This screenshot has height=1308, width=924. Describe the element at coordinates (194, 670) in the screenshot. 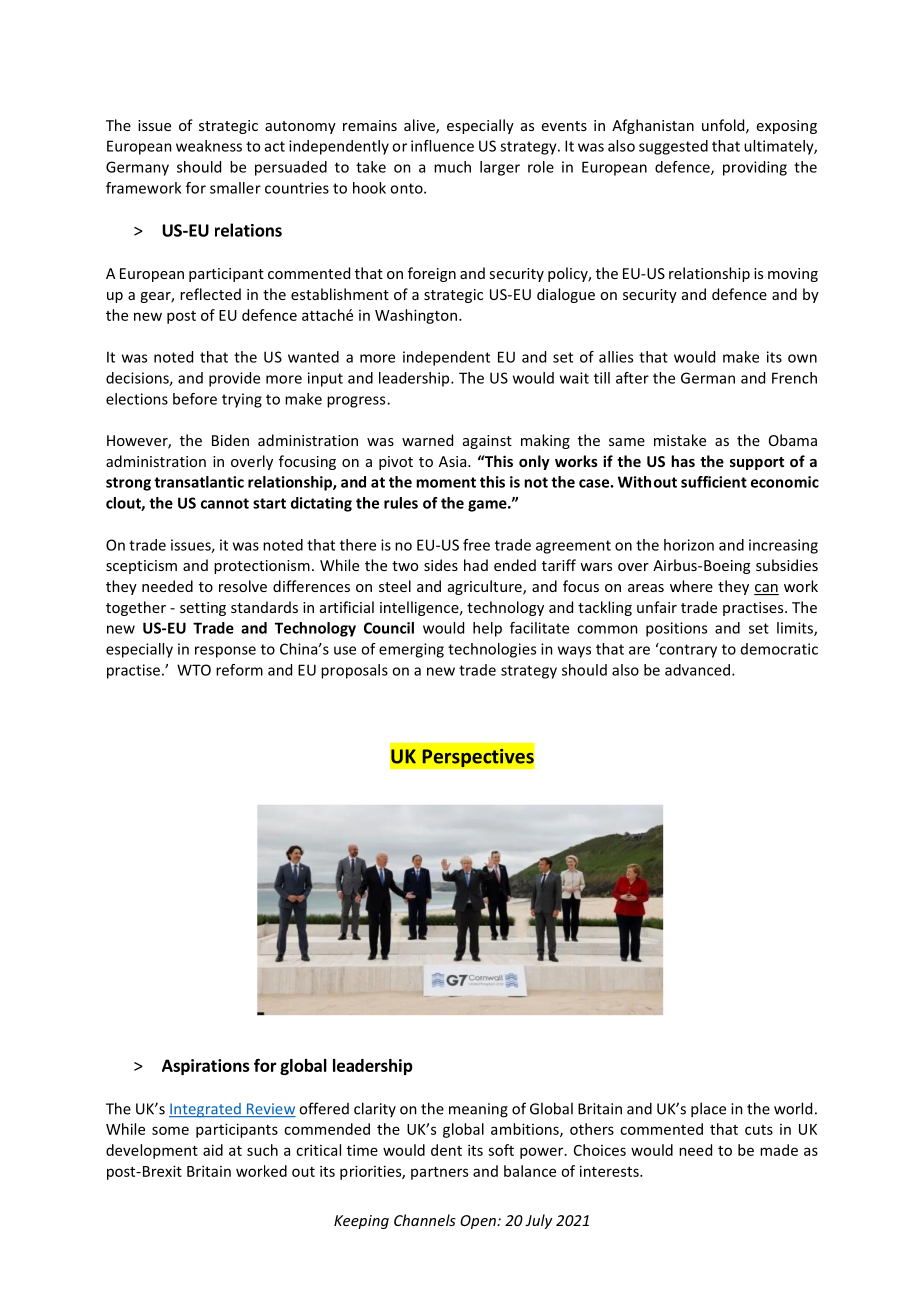

I see `WTO` at that location.
